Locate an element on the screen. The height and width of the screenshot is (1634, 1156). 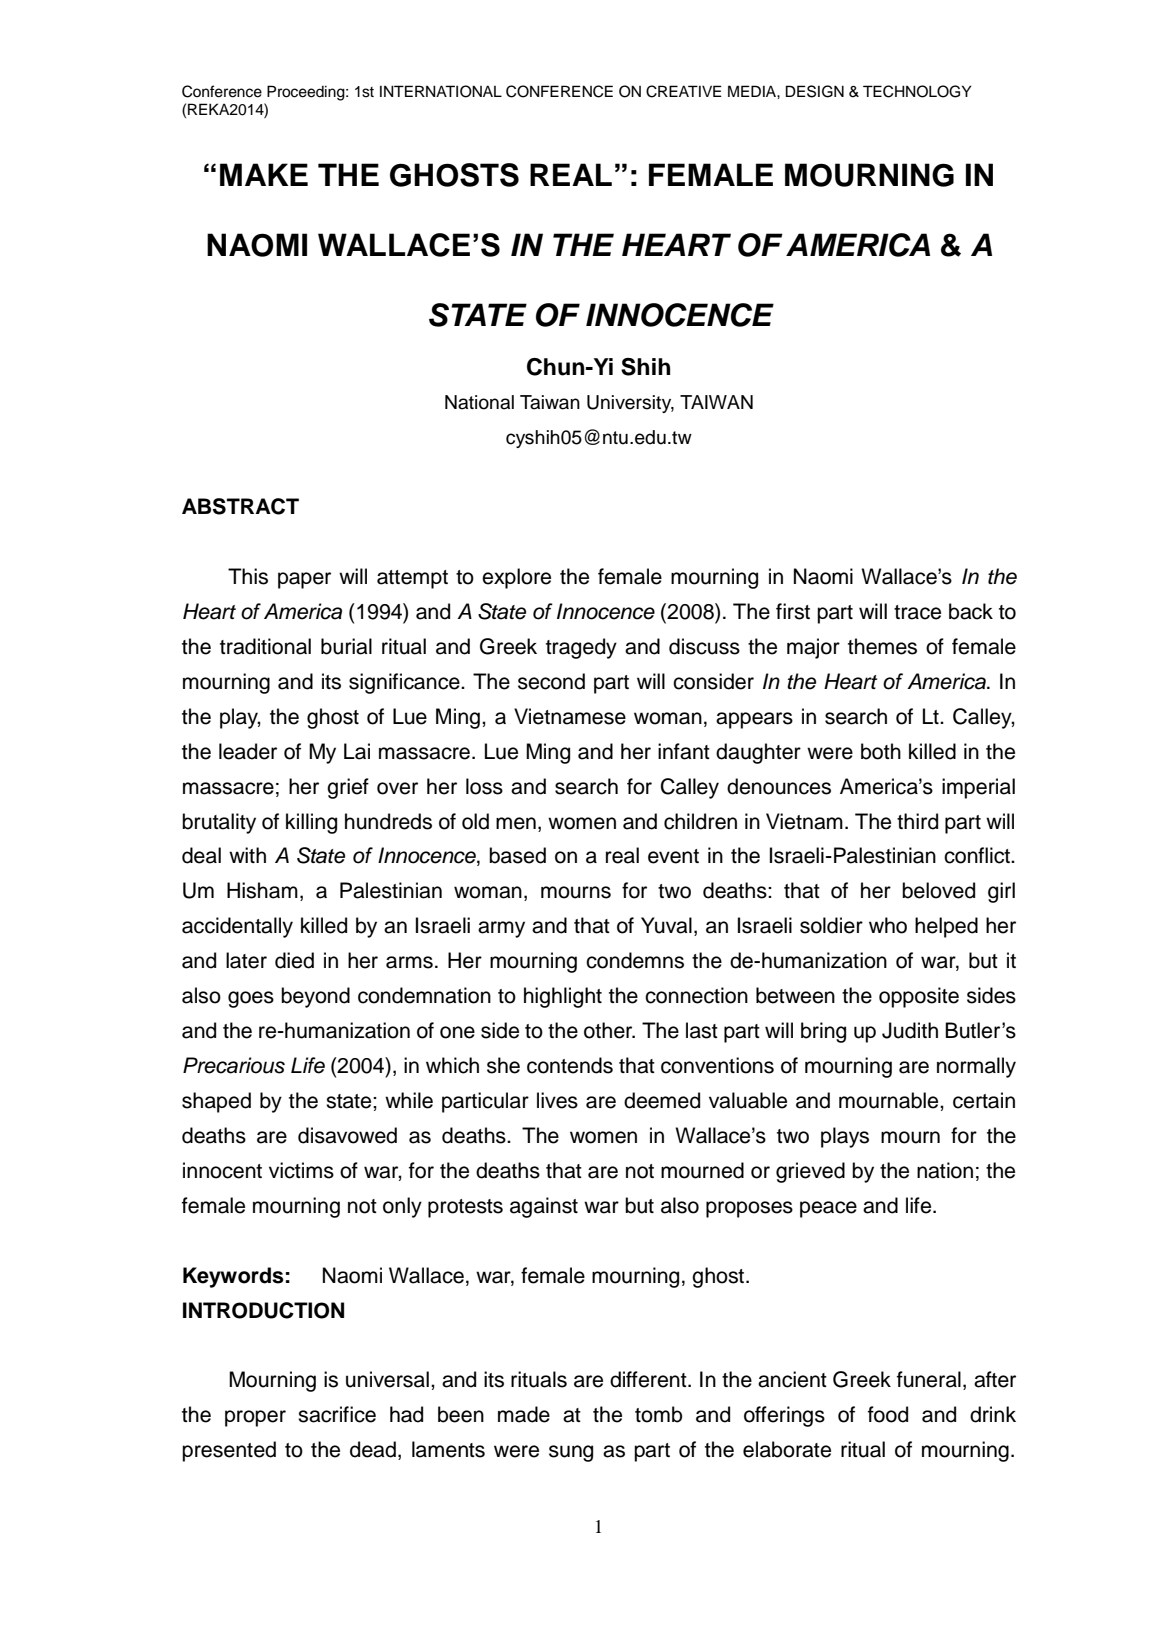
trace is located at coordinates (917, 612).
